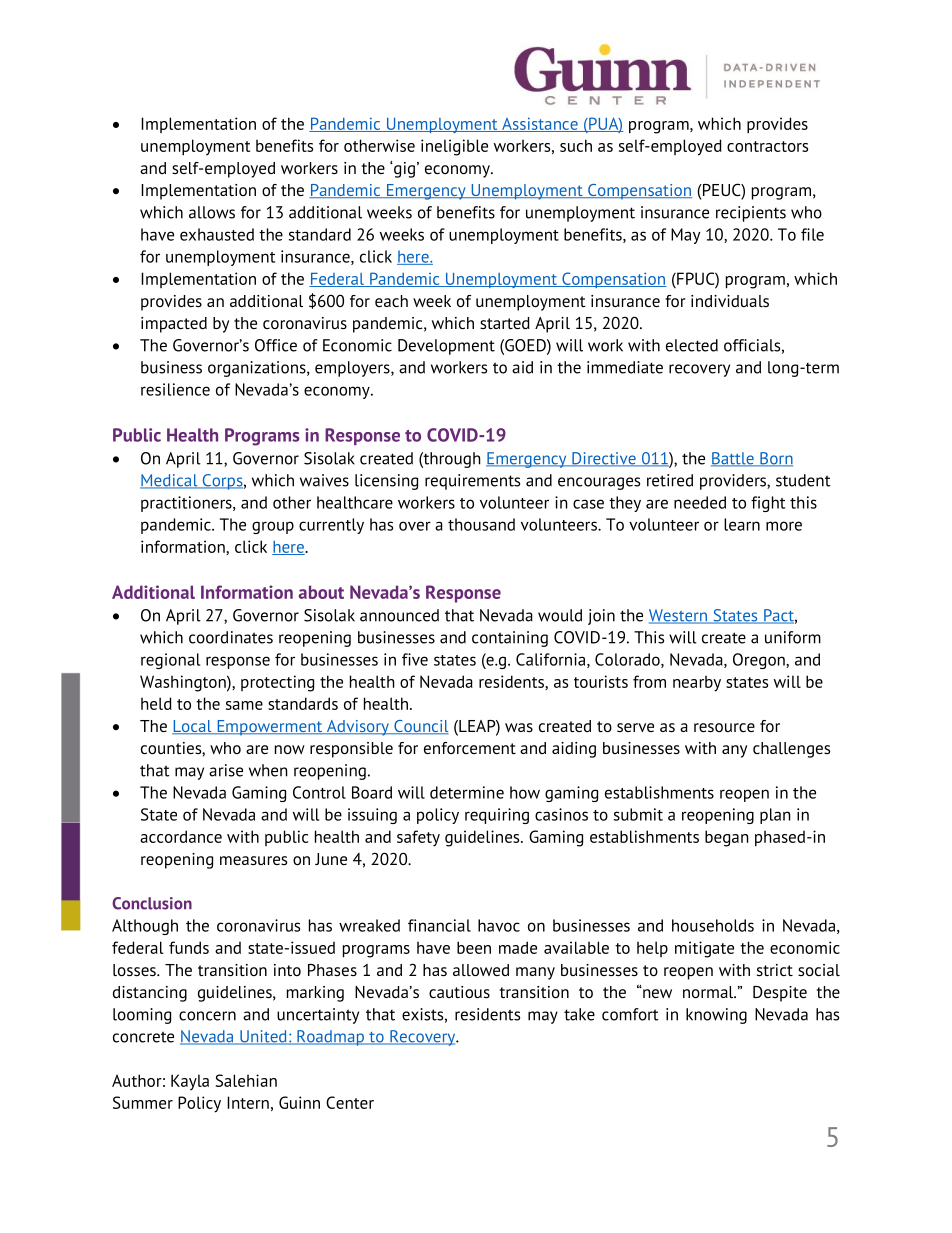  I want to click on contractors, so click(767, 146).
